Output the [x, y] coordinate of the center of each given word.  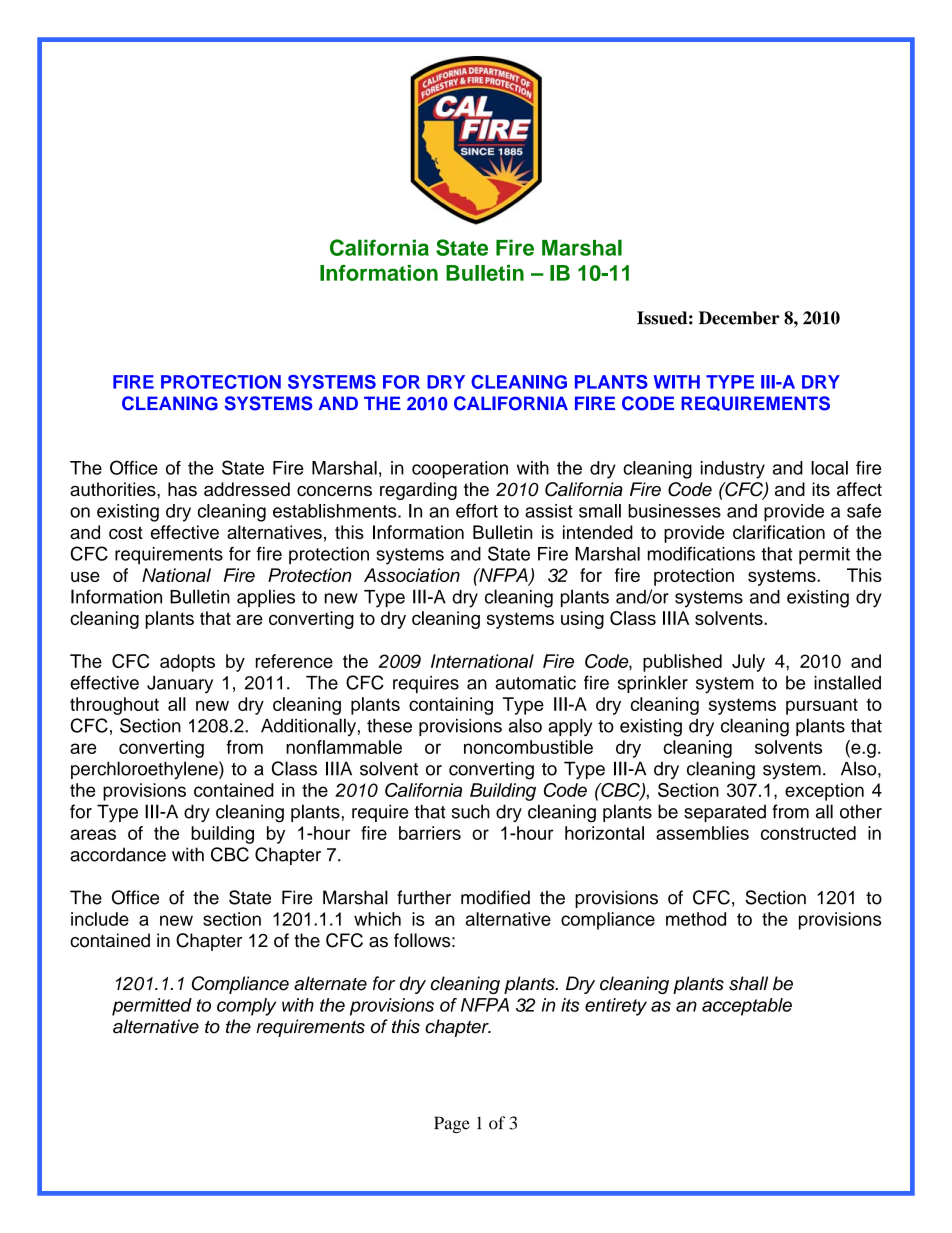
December [739, 318]
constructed [808, 833]
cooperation [460, 470]
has [182, 489]
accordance [118, 854]
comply [246, 1007]
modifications [701, 554]
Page [452, 1124]
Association [412, 575]
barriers [430, 833]
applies [266, 598]
